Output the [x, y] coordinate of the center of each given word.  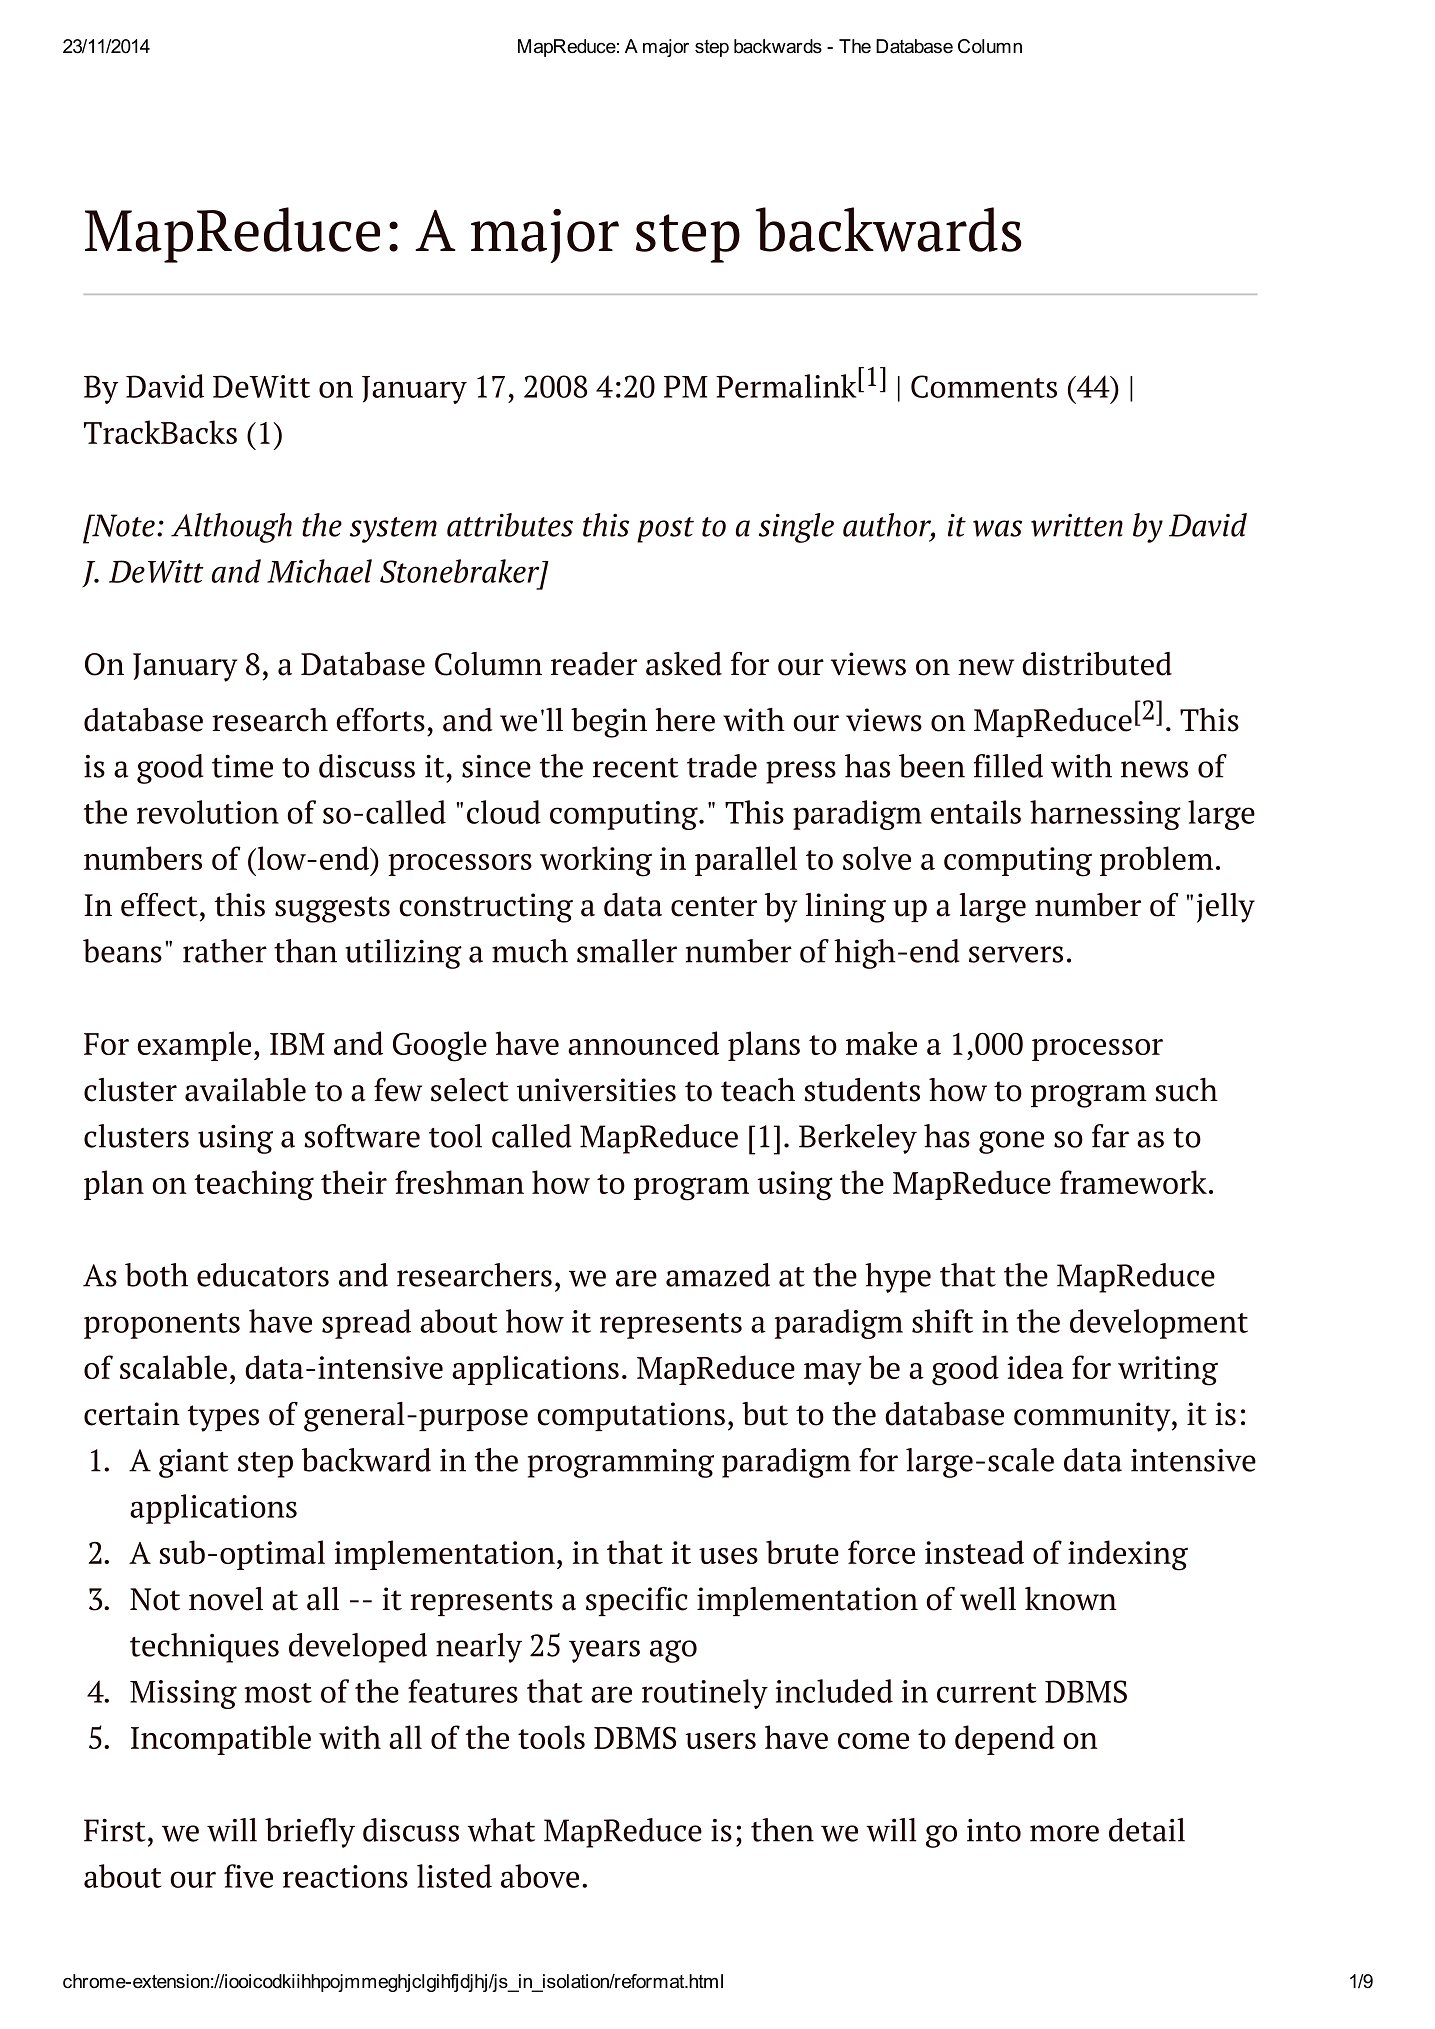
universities [596, 1090]
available [245, 1090]
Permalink [786, 386]
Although [231, 528]
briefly [310, 1833]
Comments [984, 386]
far [1110, 1136]
